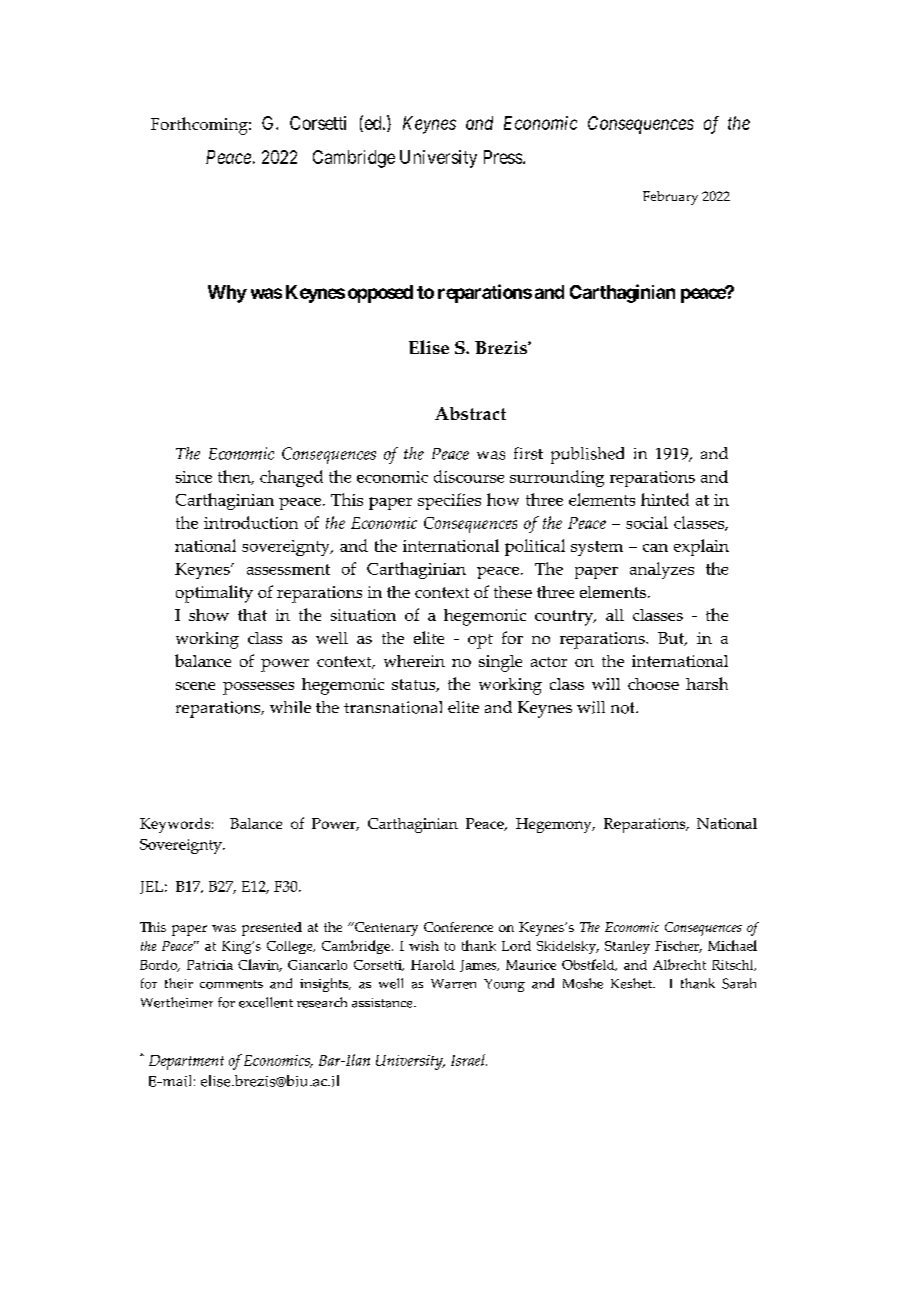 This page has height=1307, width=924. I want to click on Why, so click(227, 294).
